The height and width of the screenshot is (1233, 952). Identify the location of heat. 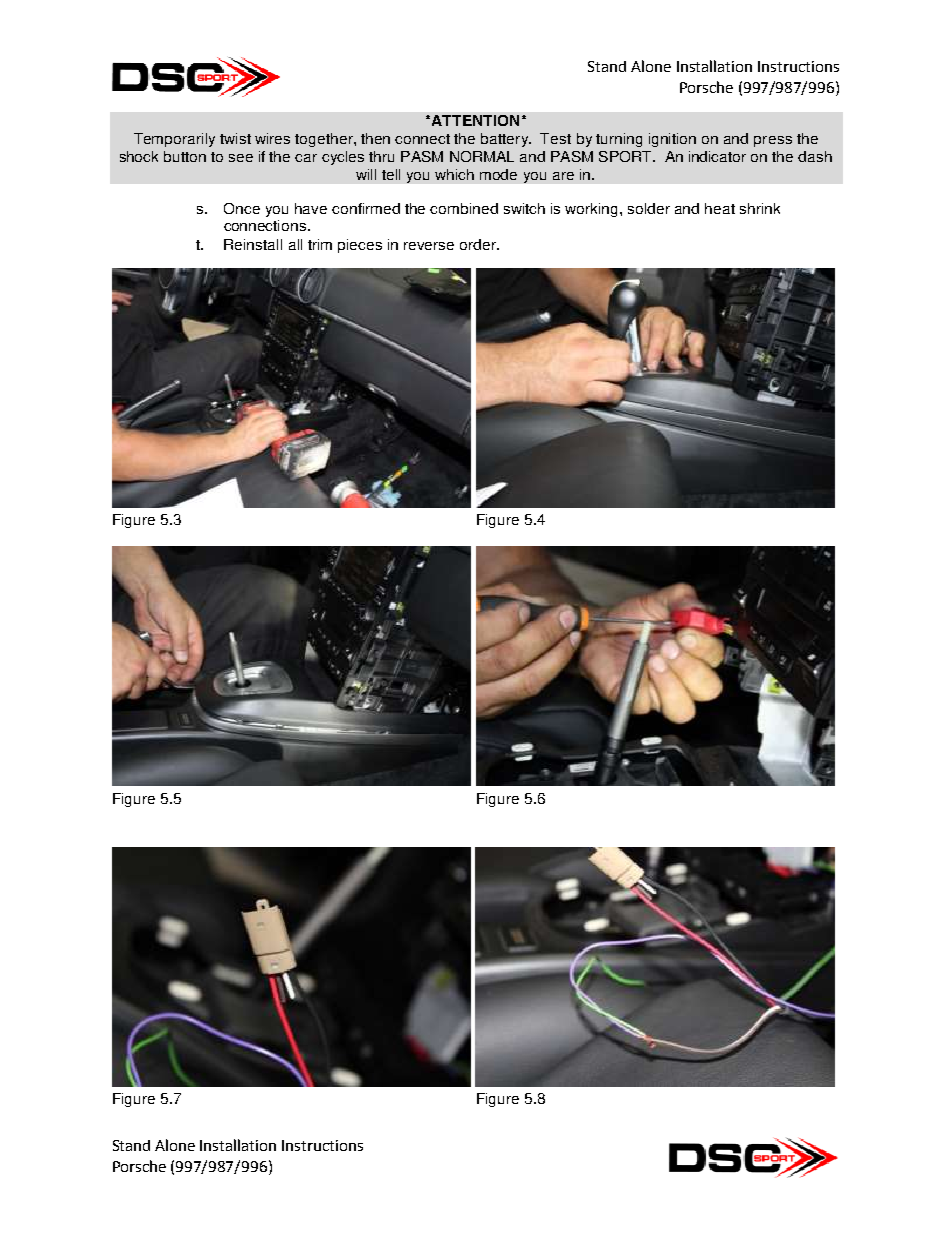
(720, 208).
